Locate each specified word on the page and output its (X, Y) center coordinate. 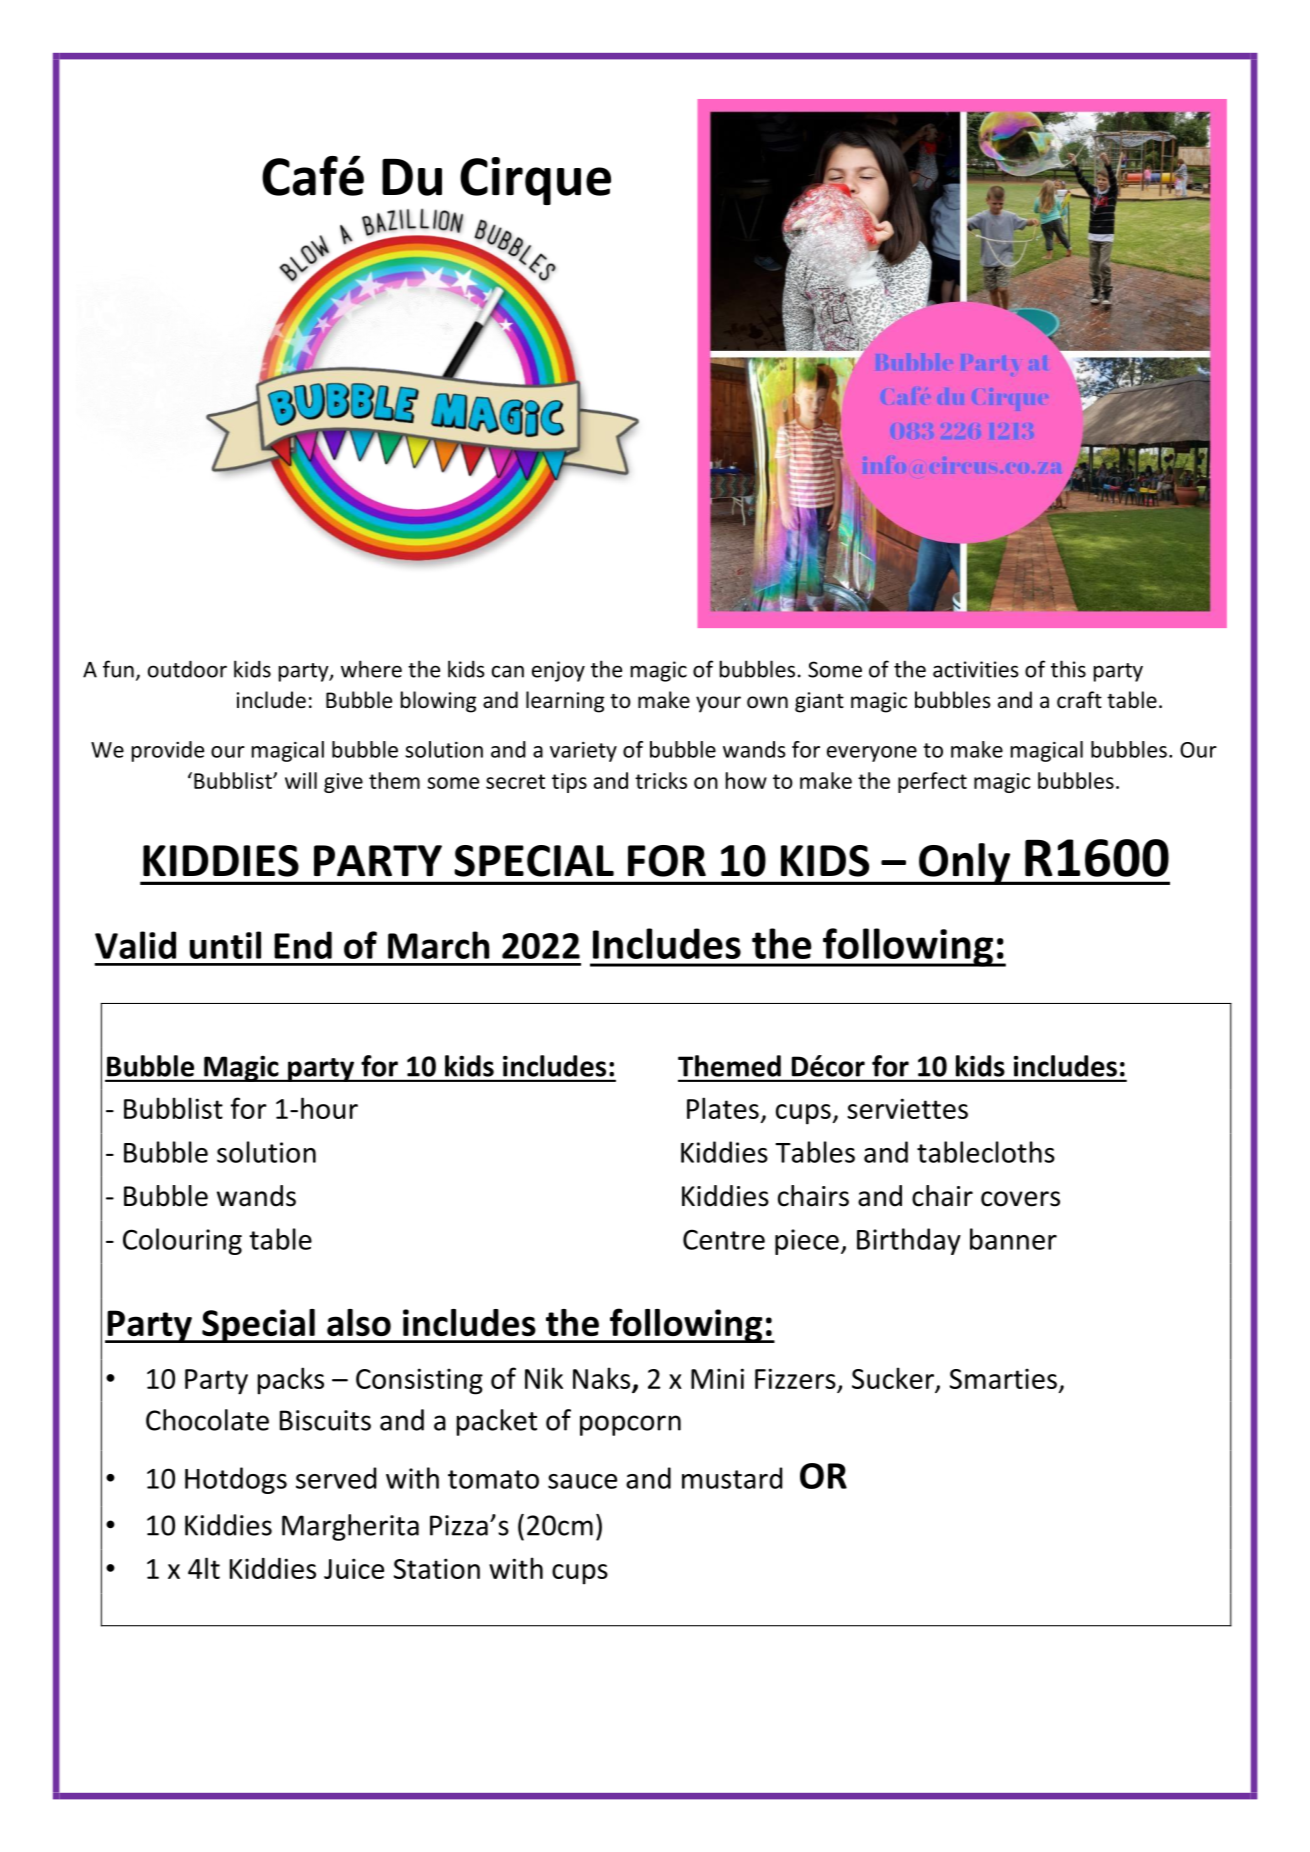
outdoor (187, 669)
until (225, 945)
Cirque (535, 181)
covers (1020, 1199)
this (1068, 669)
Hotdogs (236, 1480)
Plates (723, 1108)
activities (976, 669)
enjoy (558, 671)
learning (565, 702)
